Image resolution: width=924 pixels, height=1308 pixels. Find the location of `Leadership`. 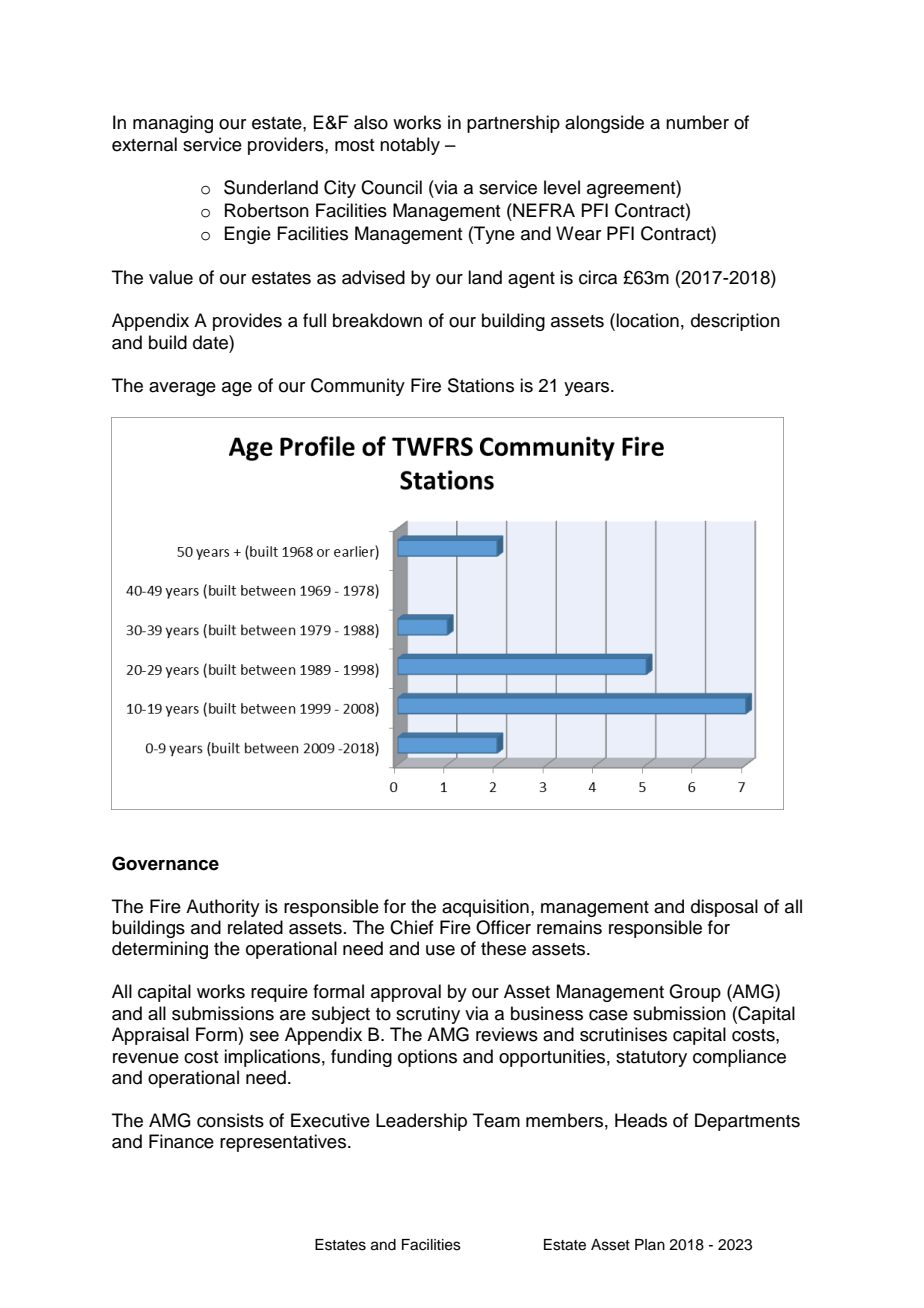

Leadership is located at coordinates (421, 1122).
